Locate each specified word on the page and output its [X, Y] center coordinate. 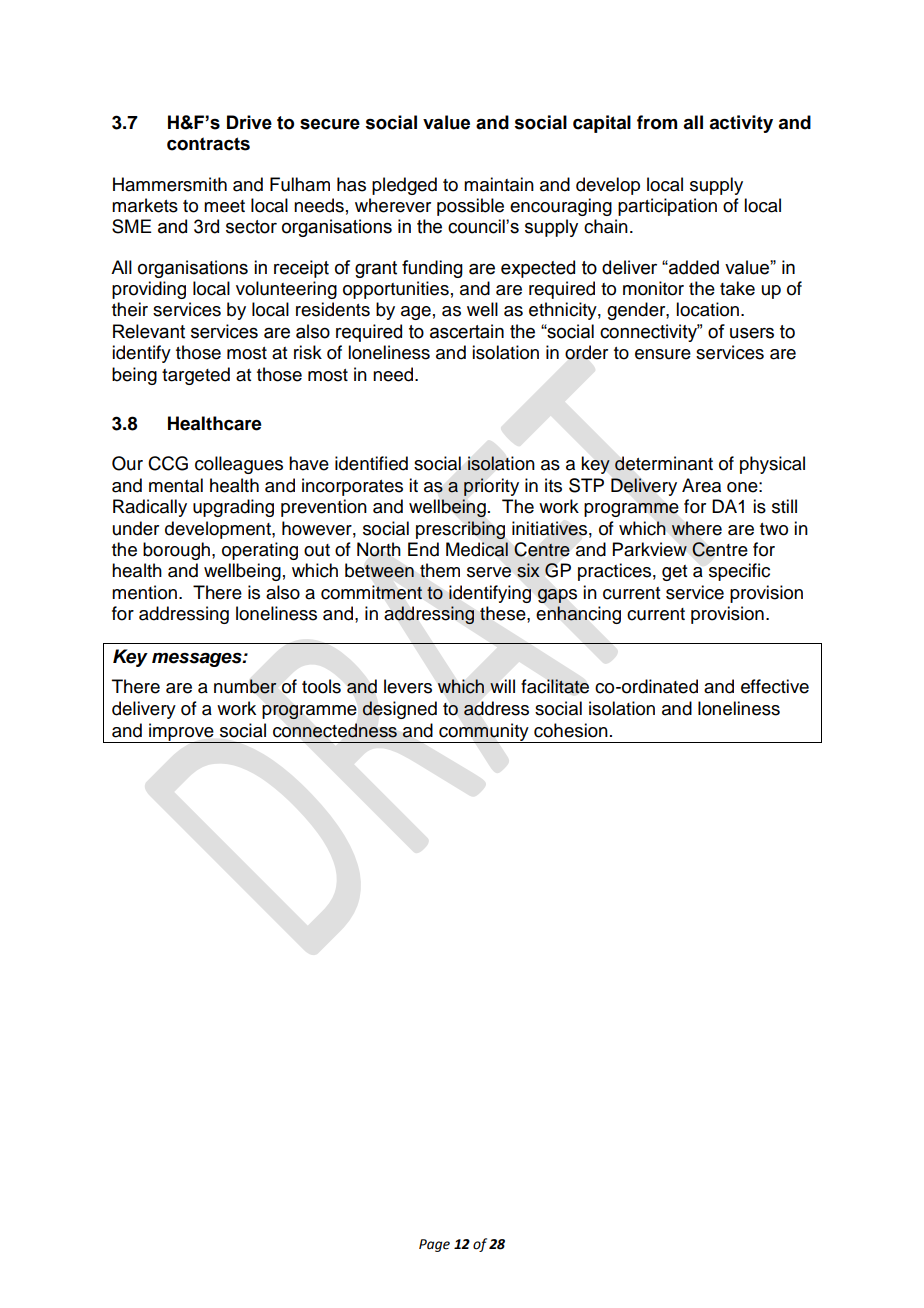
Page [434, 1245]
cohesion [571, 730]
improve [181, 733]
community [484, 733]
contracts [208, 144]
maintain [499, 184]
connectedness [335, 730]
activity [741, 124]
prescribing [460, 530]
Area [701, 485]
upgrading [233, 508]
